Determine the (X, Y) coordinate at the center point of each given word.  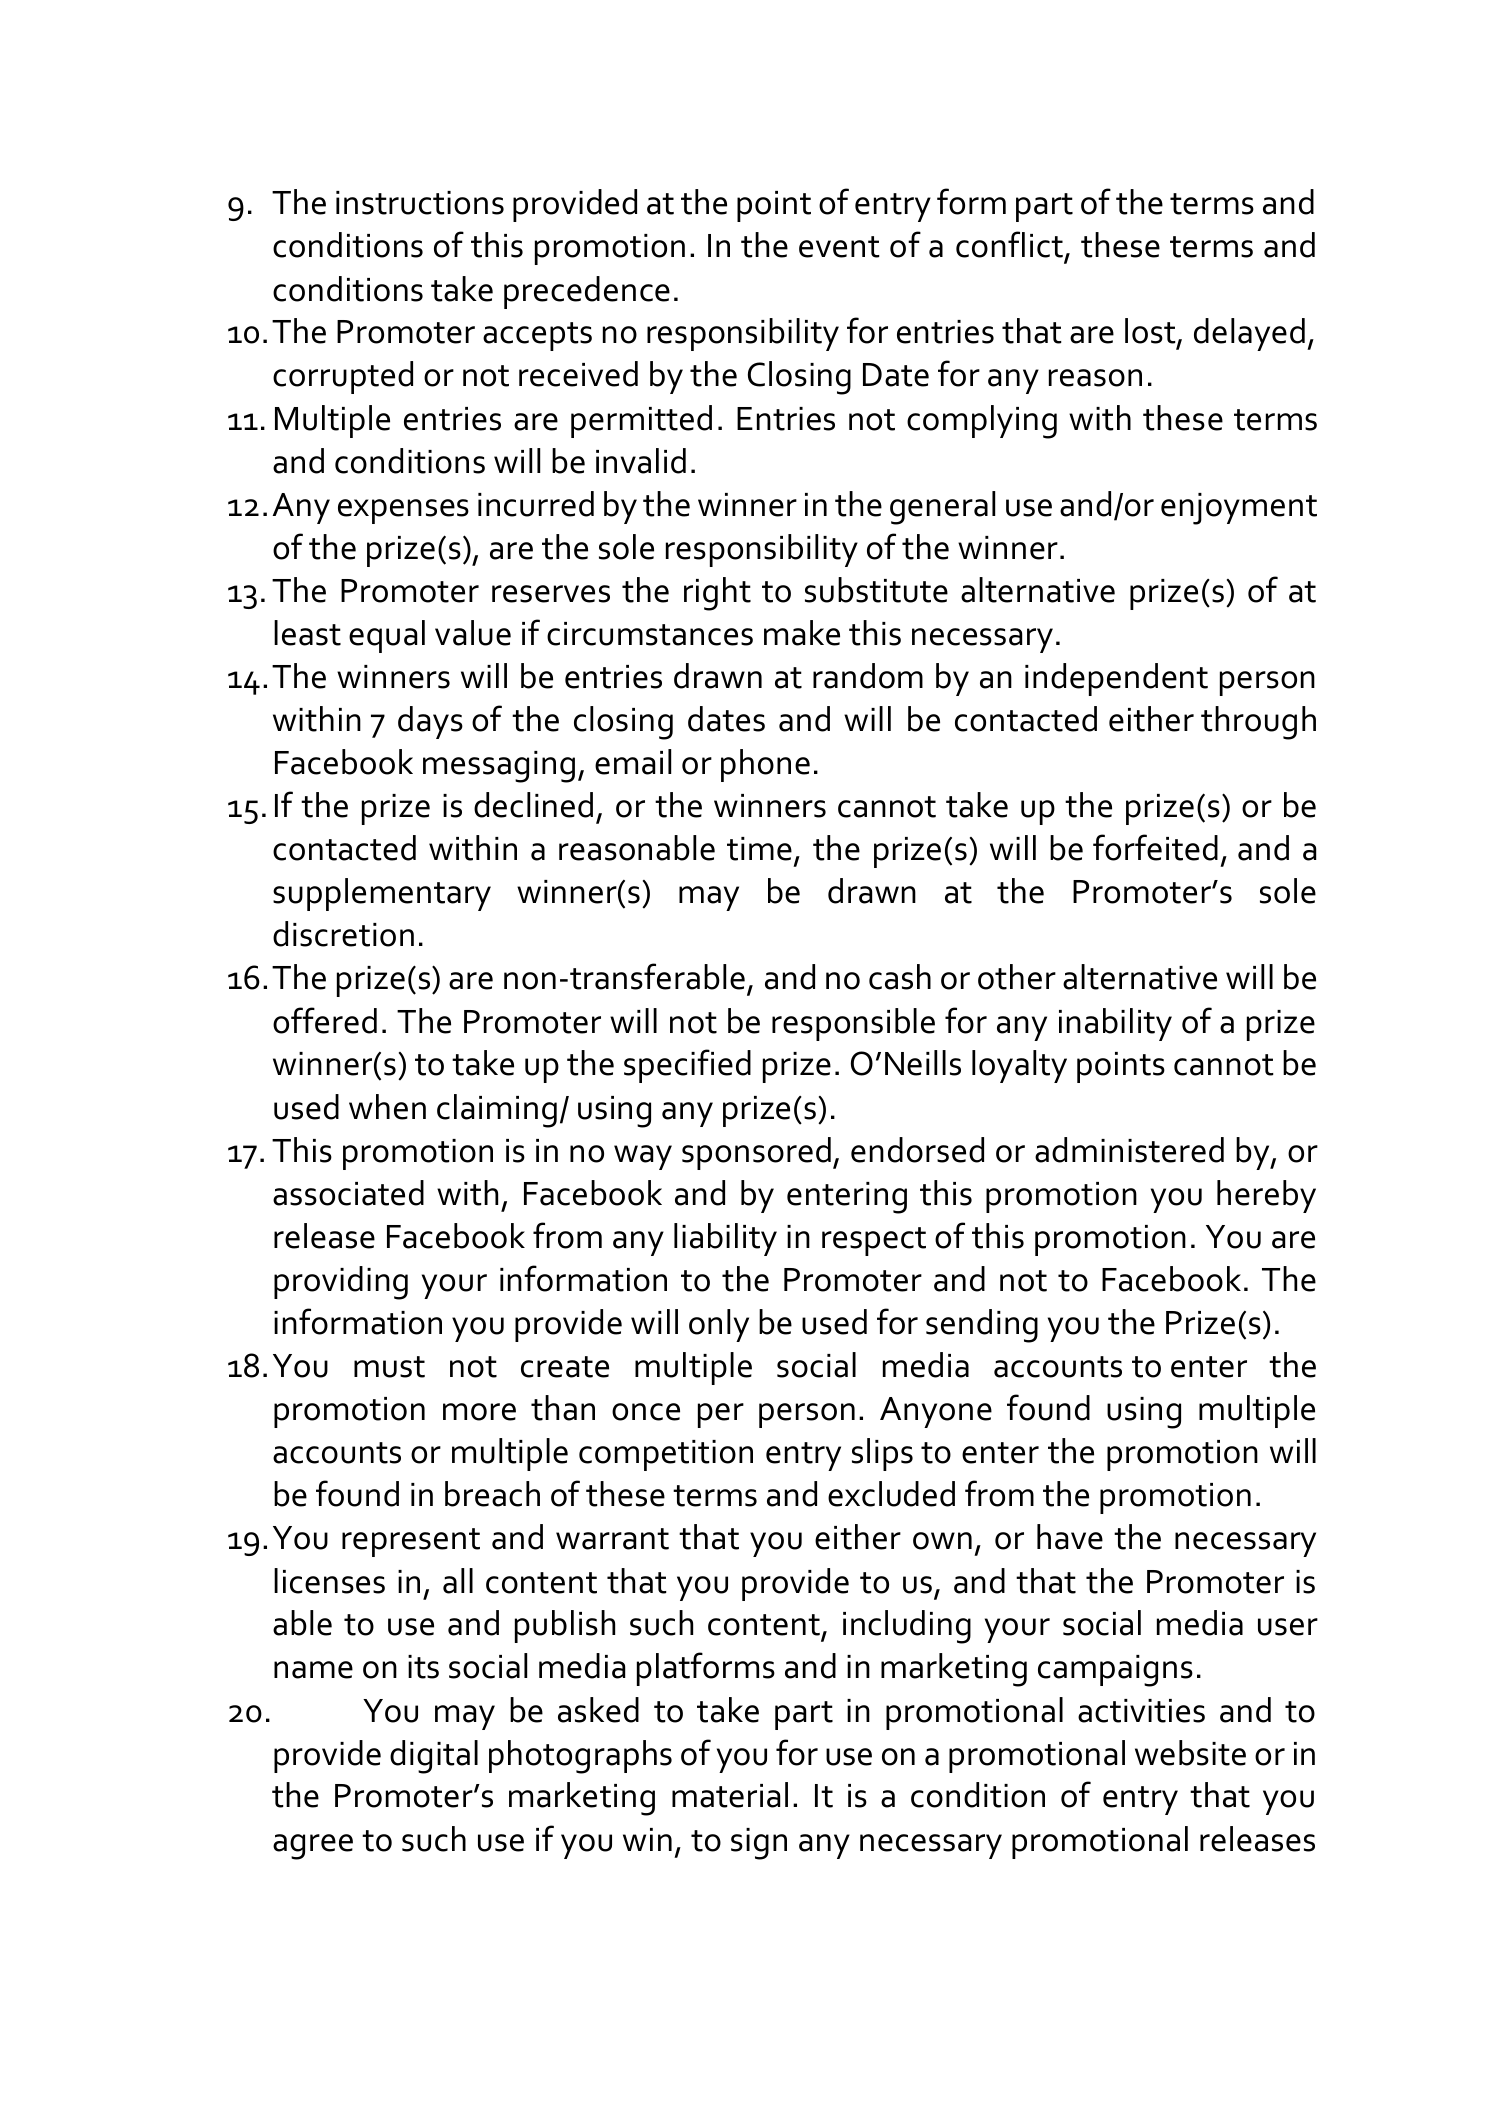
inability (1115, 1024)
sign (759, 1844)
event (839, 247)
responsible (853, 1024)
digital (434, 1757)
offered (325, 1020)
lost (1151, 332)
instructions (420, 203)
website (1190, 1753)
